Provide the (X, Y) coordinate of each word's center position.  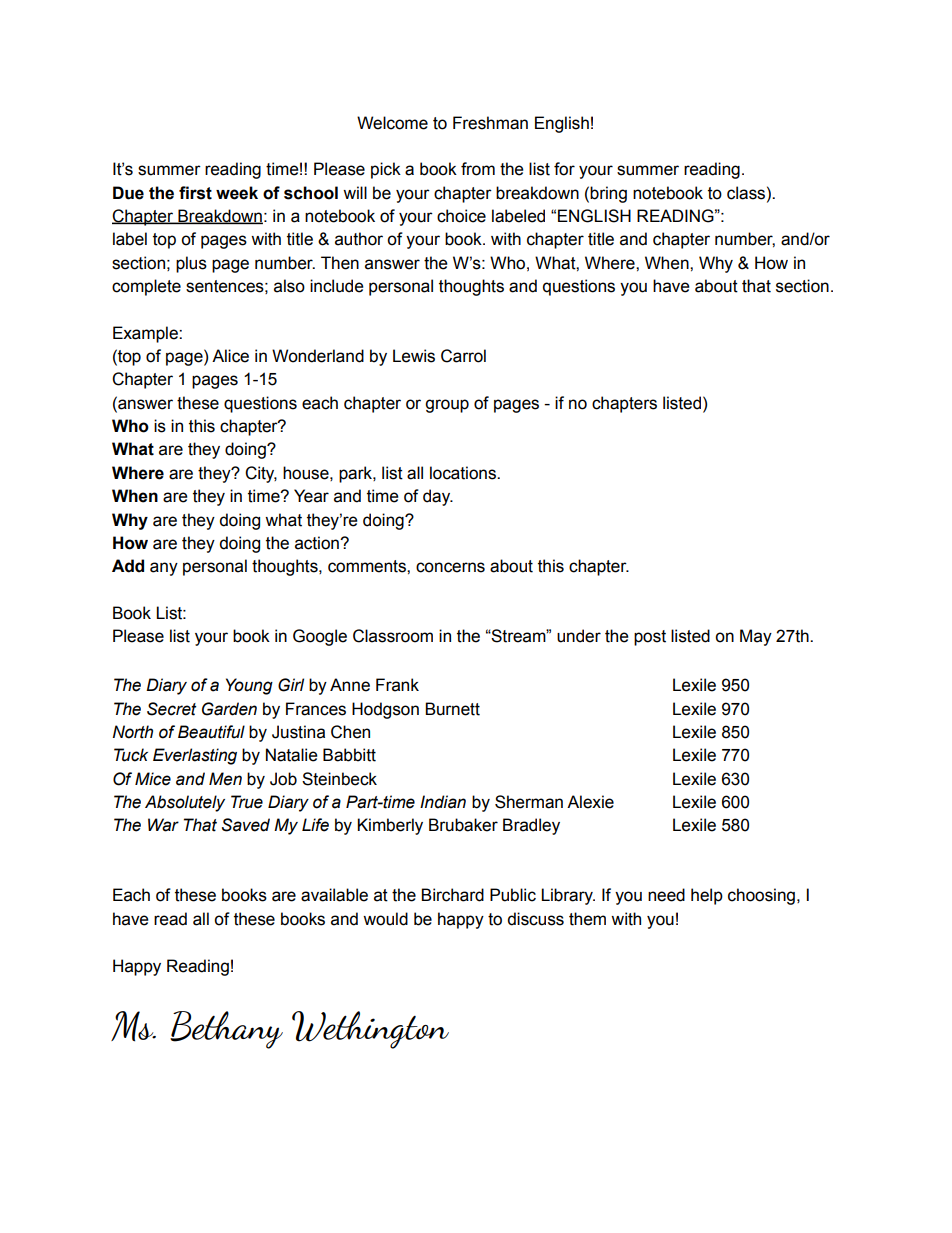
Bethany (226, 1030)
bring (608, 194)
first (195, 193)
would (385, 919)
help (707, 896)
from (478, 169)
